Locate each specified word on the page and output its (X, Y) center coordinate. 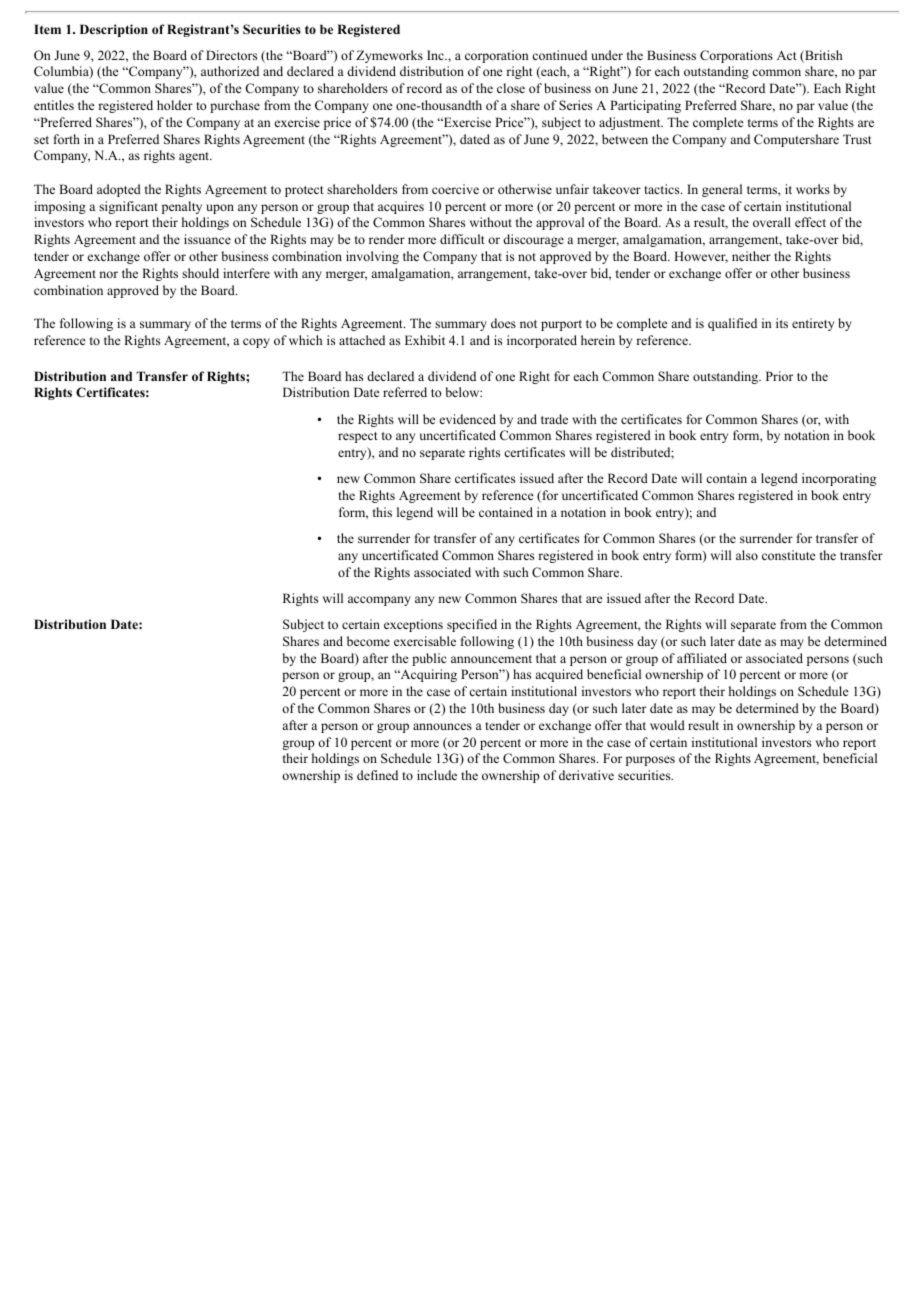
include (437, 775)
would (667, 725)
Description (114, 30)
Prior (779, 376)
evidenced (468, 419)
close (511, 88)
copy (256, 343)
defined (377, 775)
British (822, 56)
